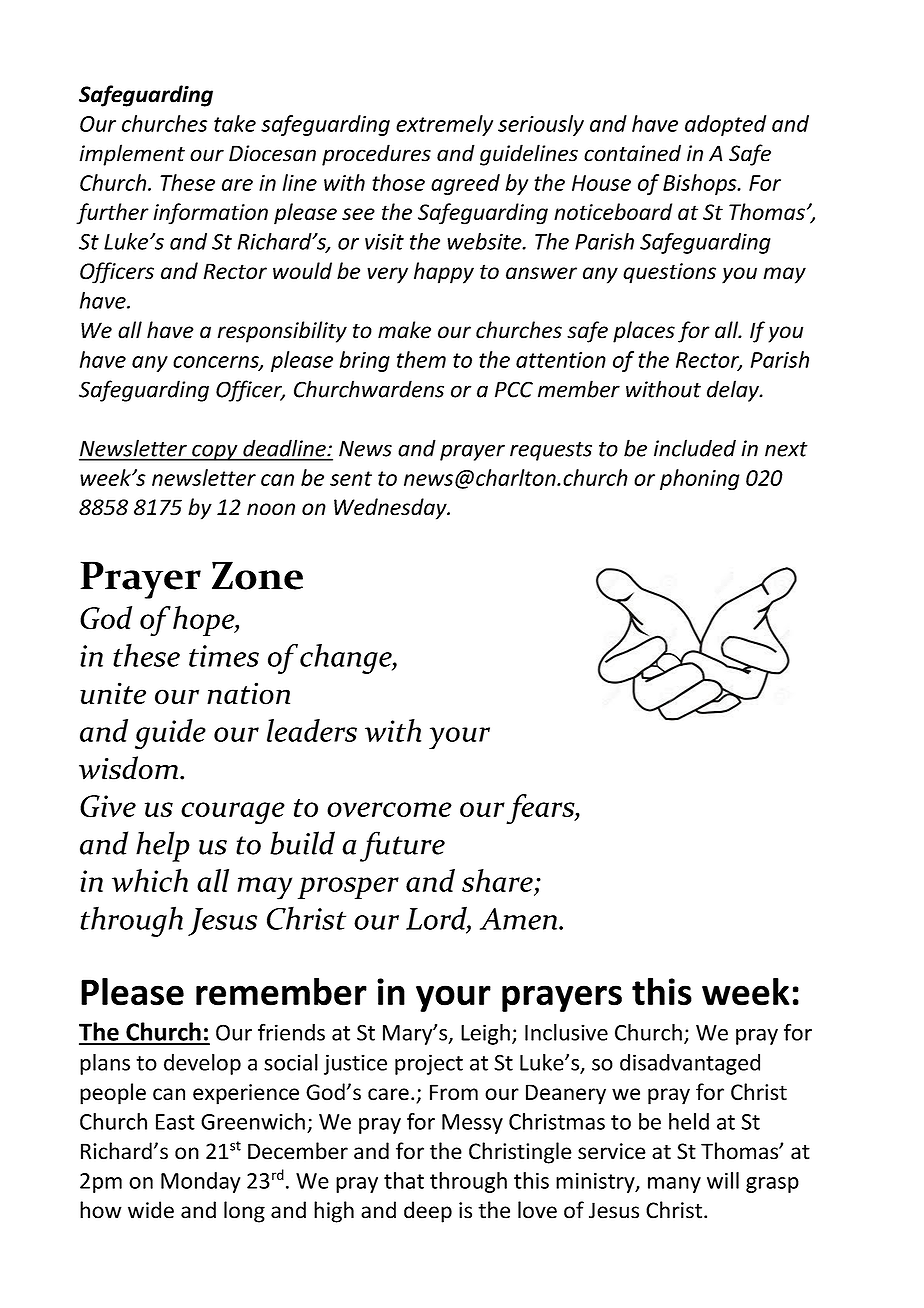  Describe the element at coordinates (725, 125) in the screenshot. I see `adopted` at that location.
